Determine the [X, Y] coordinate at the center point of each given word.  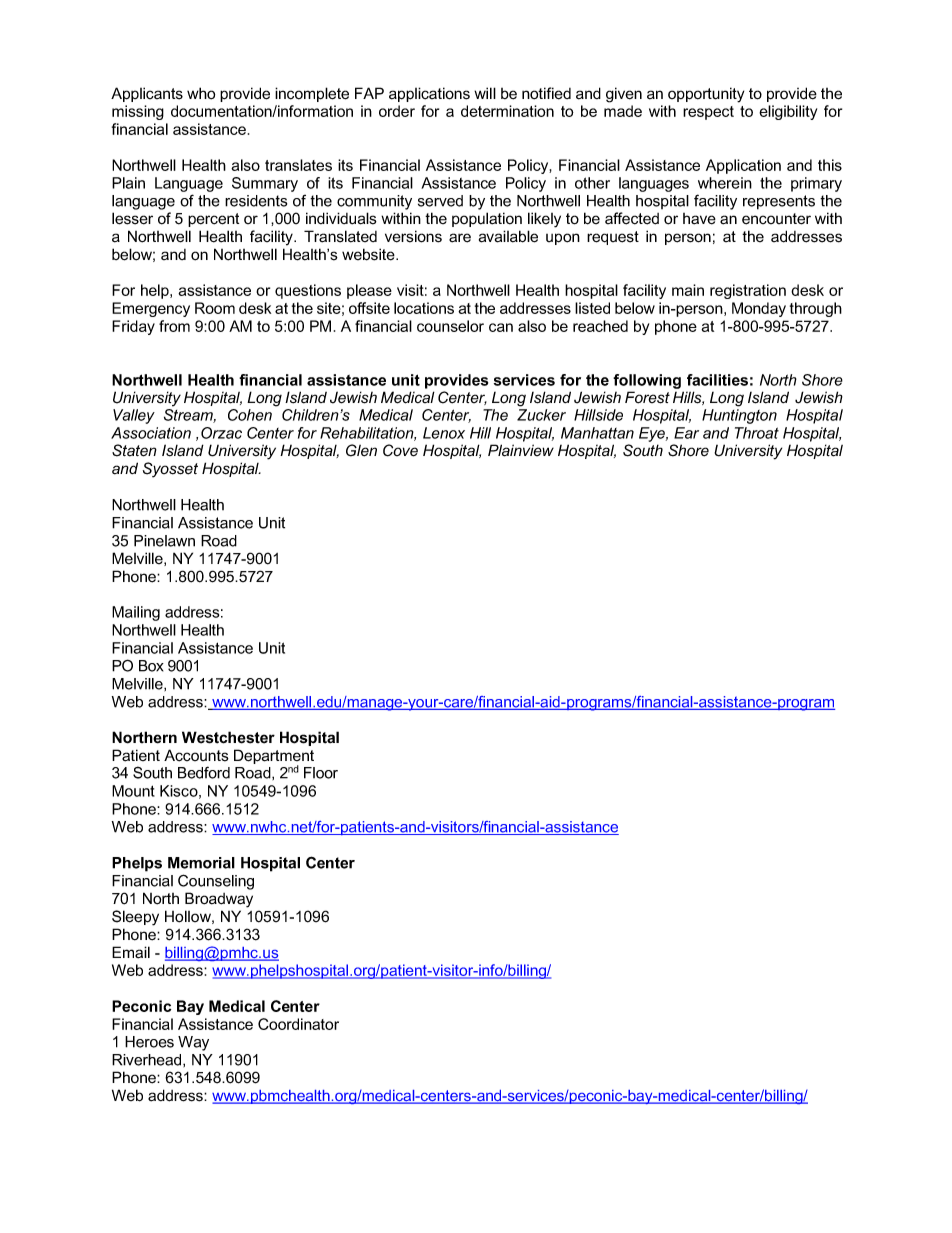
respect [708, 113]
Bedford [204, 772]
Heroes [149, 1042]
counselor [450, 326]
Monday [759, 309]
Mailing [136, 613]
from [174, 326]
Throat [757, 433]
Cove [400, 450]
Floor [321, 773]
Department [274, 758]
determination [507, 111]
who [201, 93]
